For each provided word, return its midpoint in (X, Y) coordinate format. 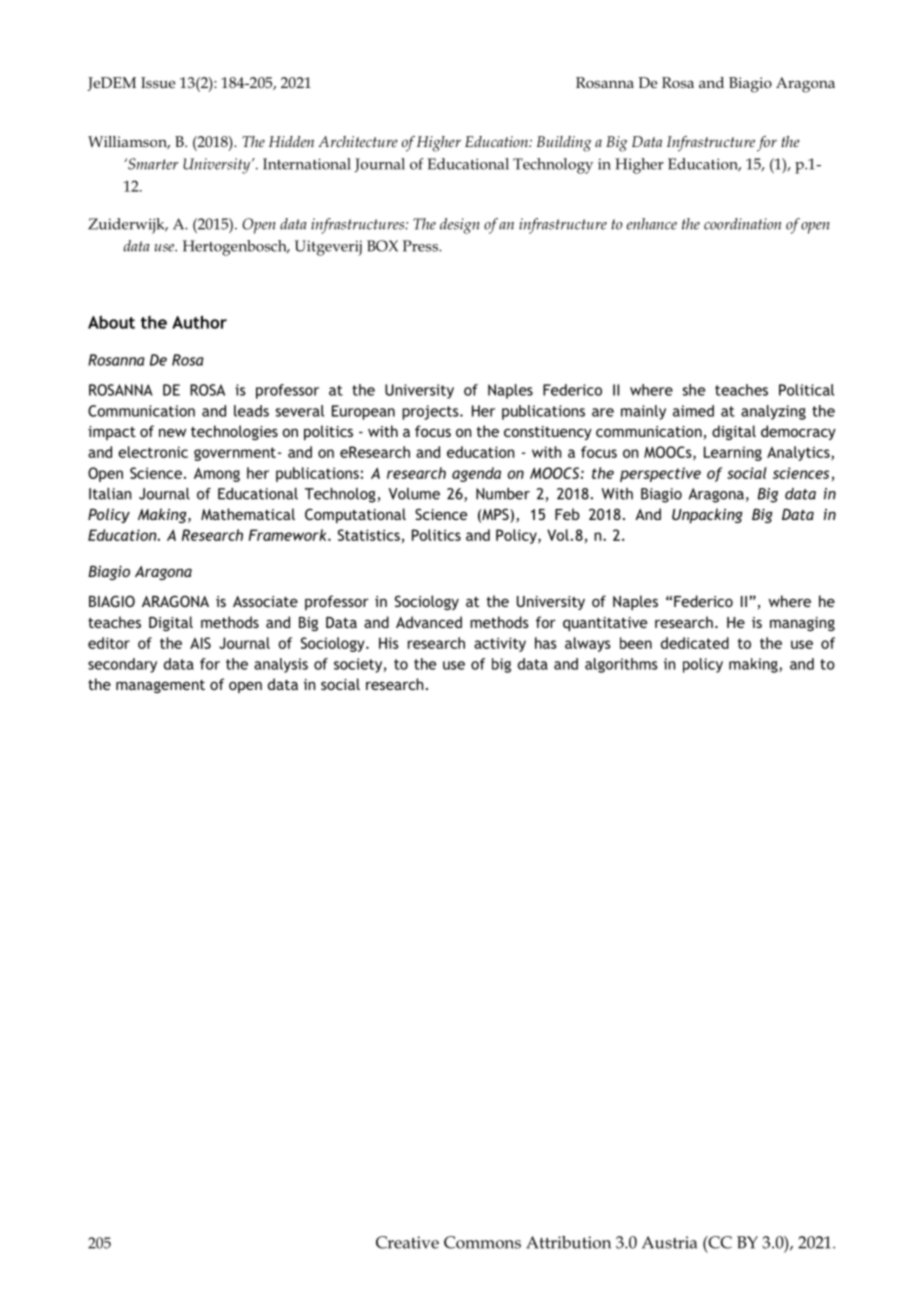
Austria (669, 1242)
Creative (407, 1242)
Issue (158, 82)
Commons (482, 1242)
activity (500, 644)
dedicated (695, 643)
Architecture (358, 141)
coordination (742, 224)
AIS (200, 643)
